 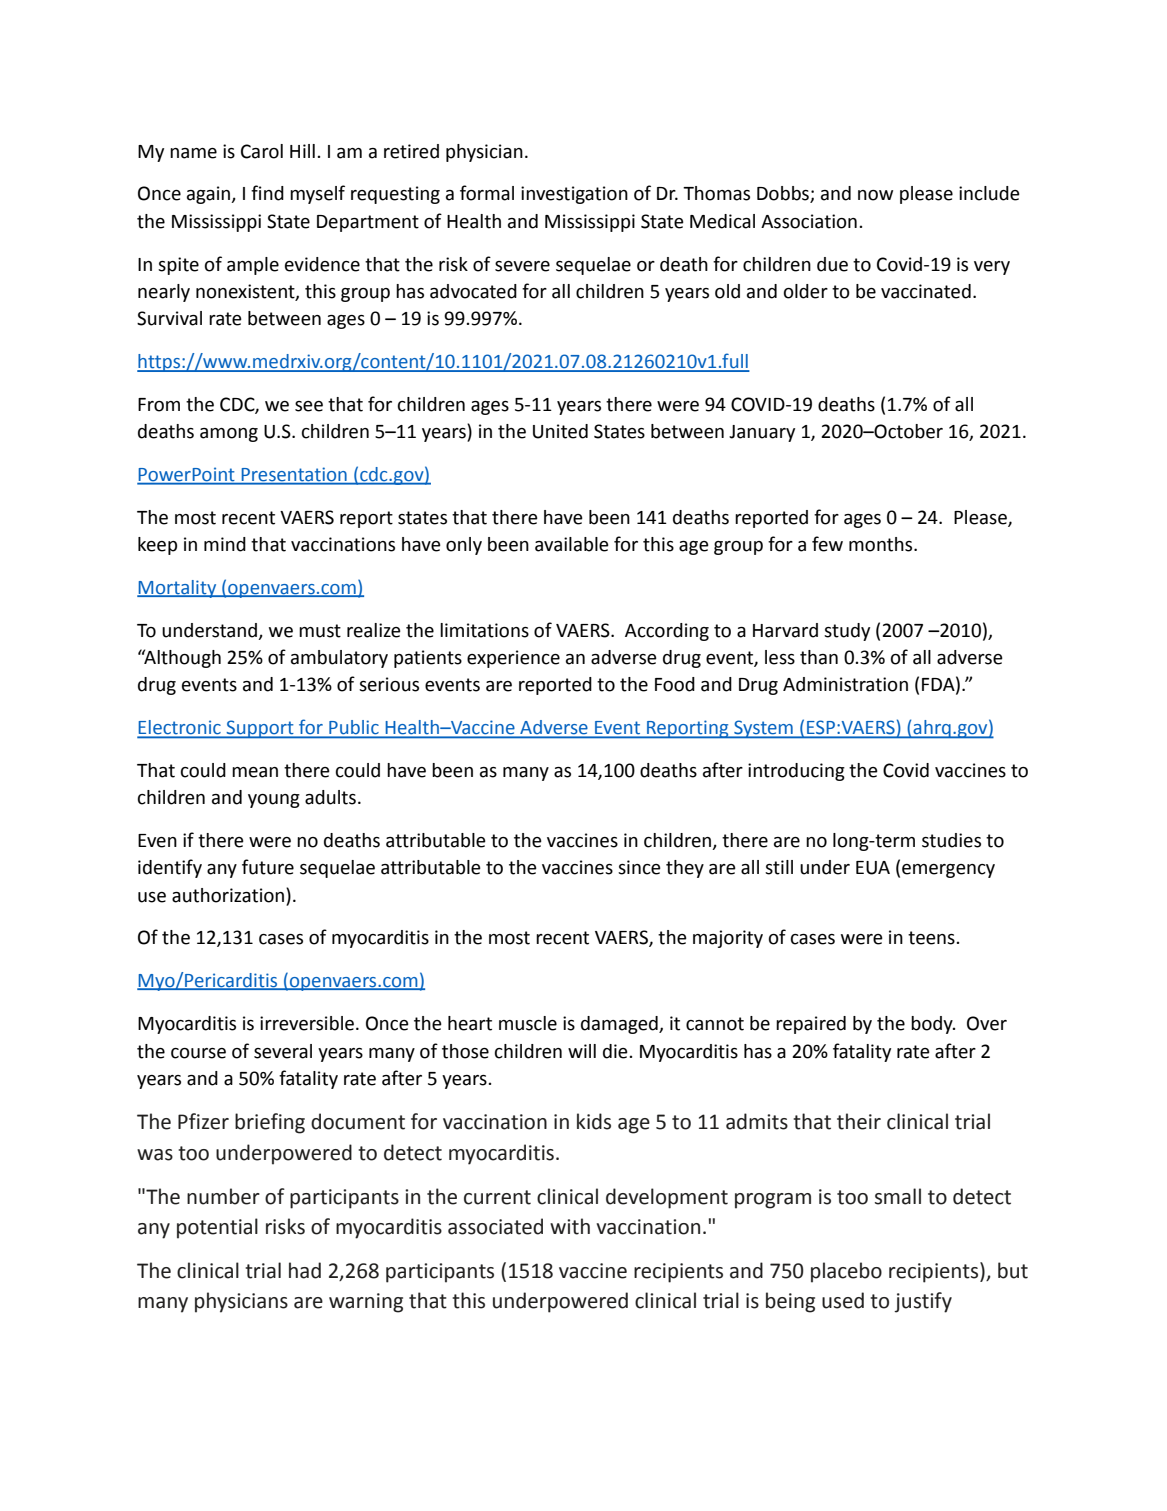 What do you see at coordinates (267, 193) in the screenshot?
I see `find` at bounding box center [267, 193].
